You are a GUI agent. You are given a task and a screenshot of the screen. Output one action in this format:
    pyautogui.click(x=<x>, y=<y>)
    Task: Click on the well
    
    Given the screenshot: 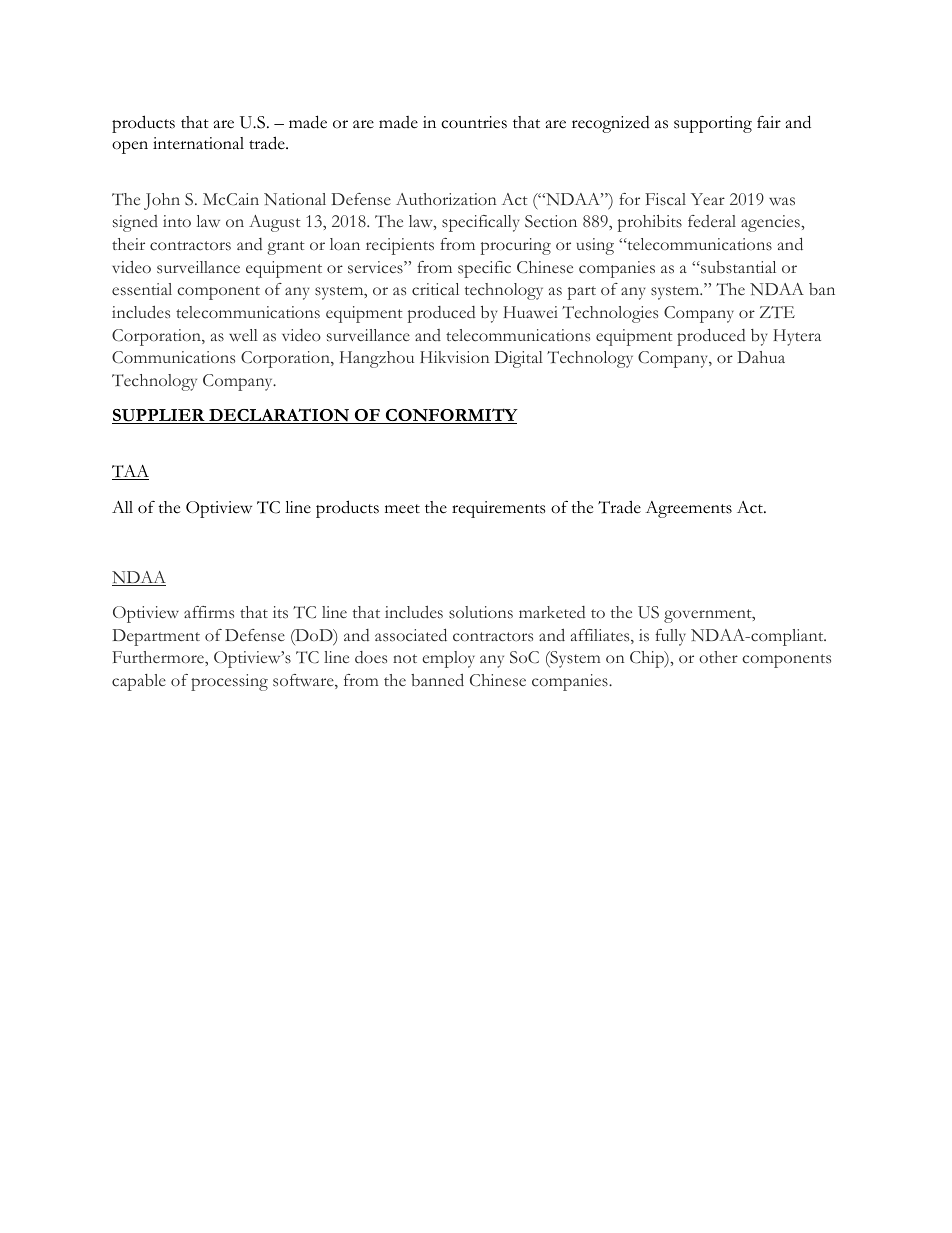 What is the action you would take?
    pyautogui.click(x=243, y=335)
